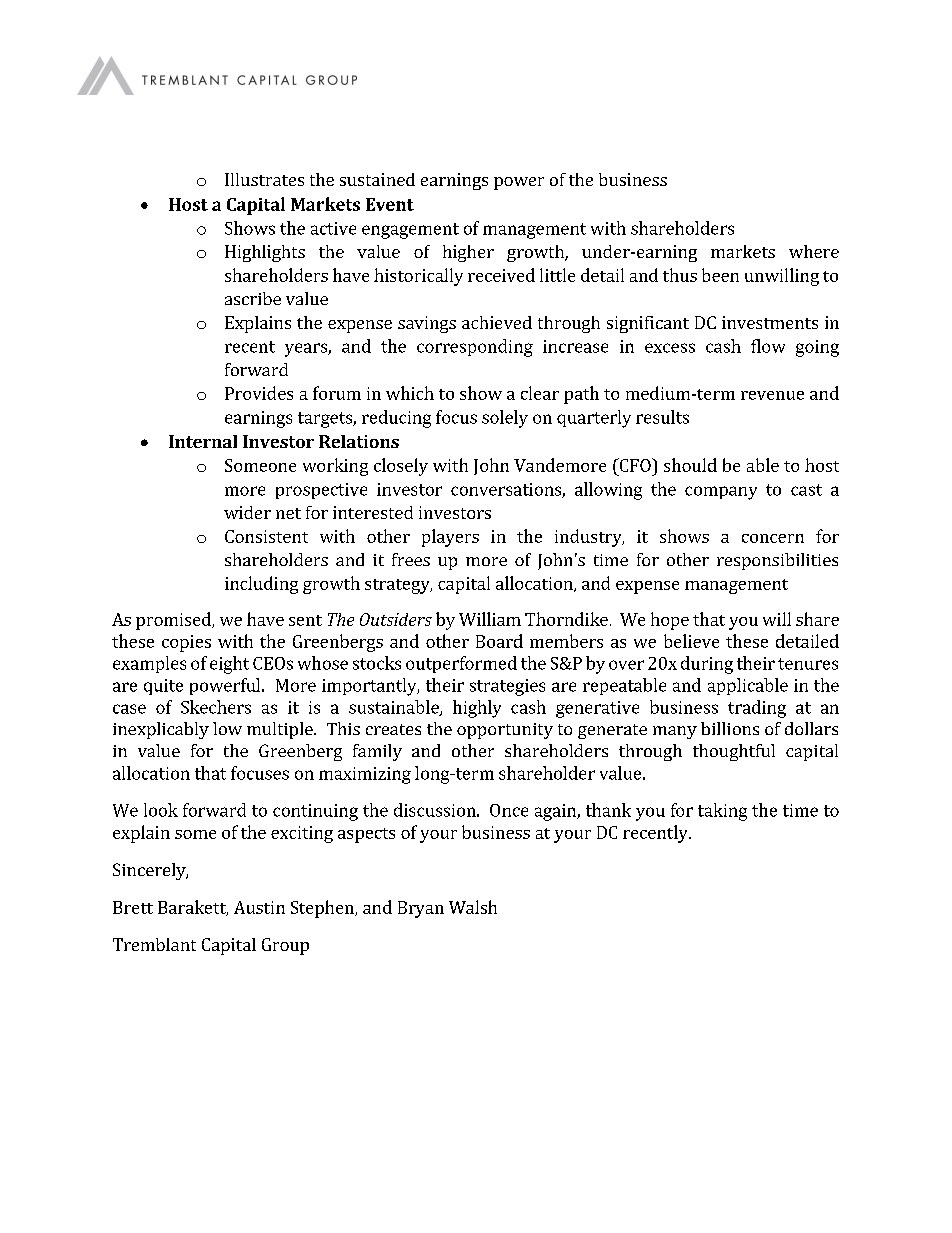 Image resolution: width=952 pixels, height=1233 pixels. I want to click on Illustrates, so click(264, 179).
